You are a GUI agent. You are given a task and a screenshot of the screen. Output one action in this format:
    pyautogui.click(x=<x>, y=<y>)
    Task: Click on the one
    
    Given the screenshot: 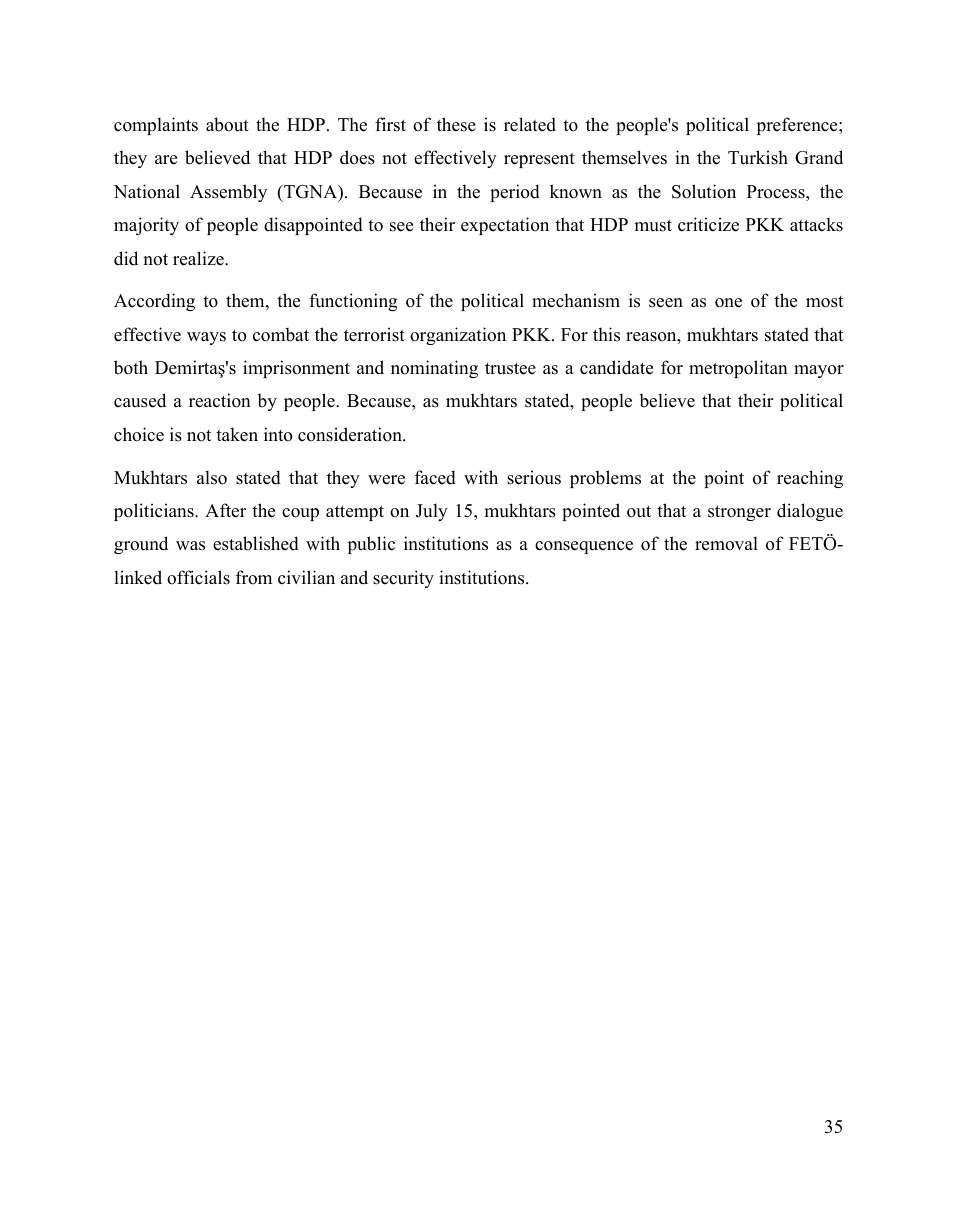 What is the action you would take?
    pyautogui.click(x=728, y=303)
